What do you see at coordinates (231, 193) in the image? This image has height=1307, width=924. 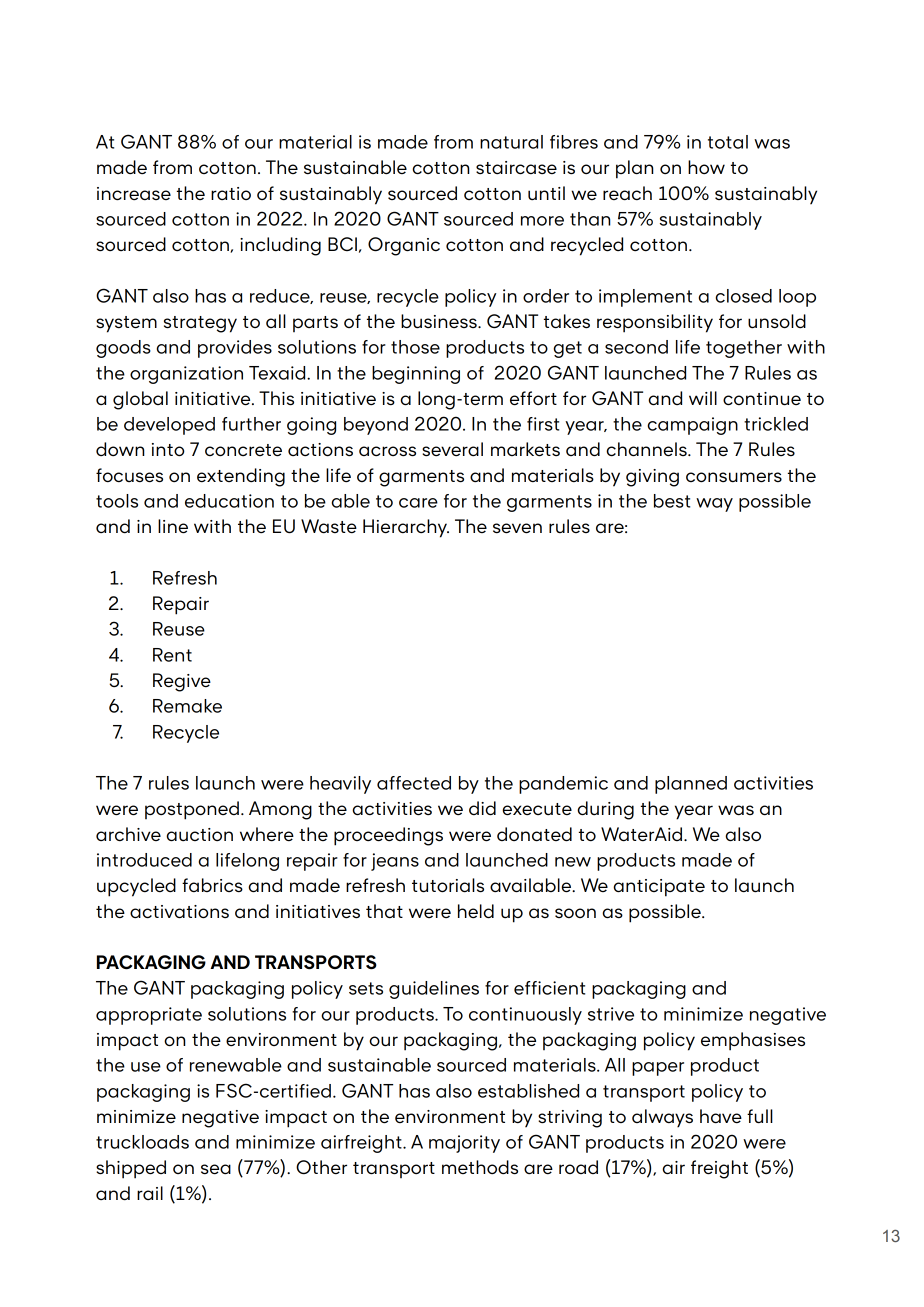 I see `ratio` at bounding box center [231, 193].
